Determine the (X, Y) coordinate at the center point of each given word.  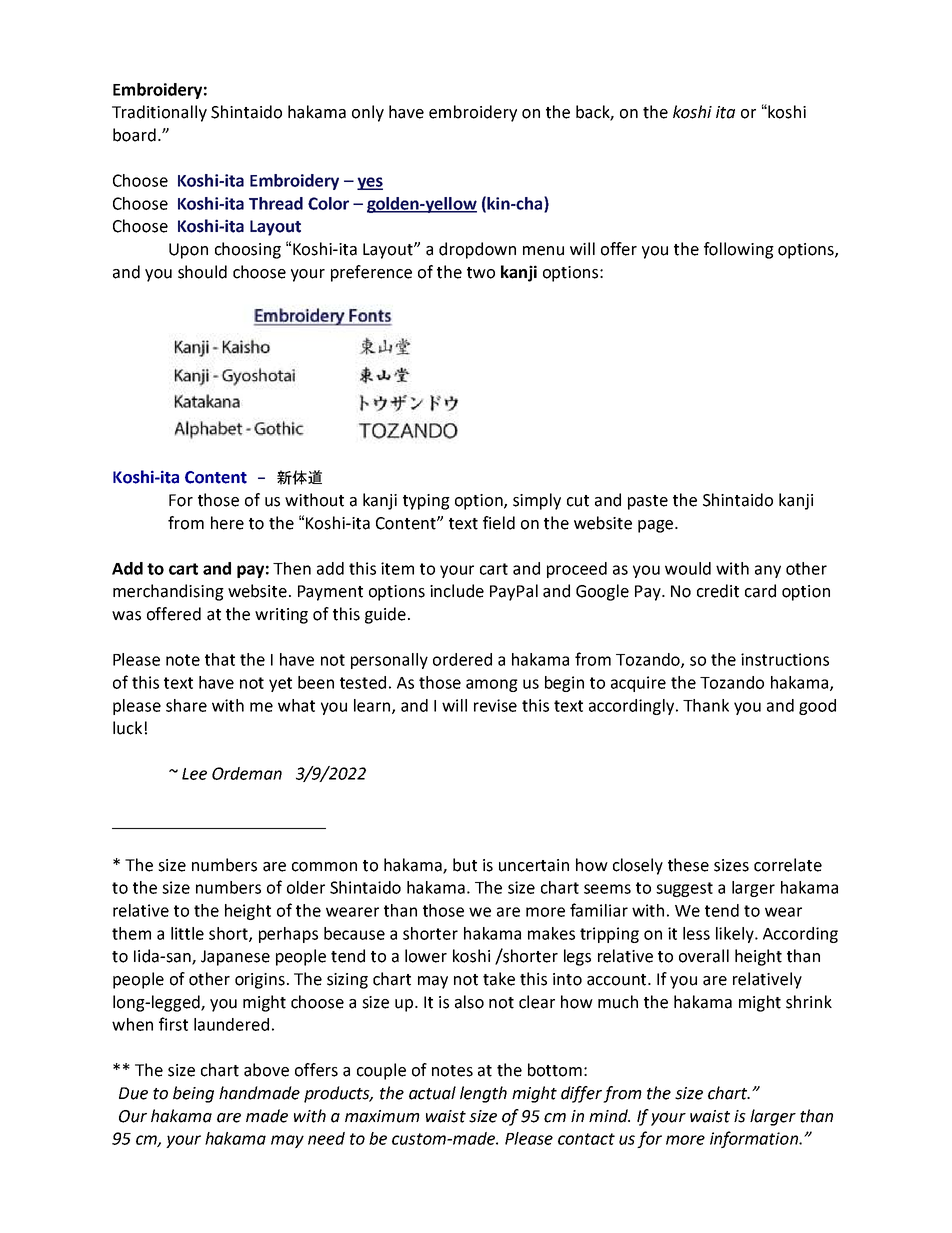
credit (718, 591)
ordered (462, 659)
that (220, 659)
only (368, 113)
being (193, 1094)
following (739, 250)
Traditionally (159, 113)
